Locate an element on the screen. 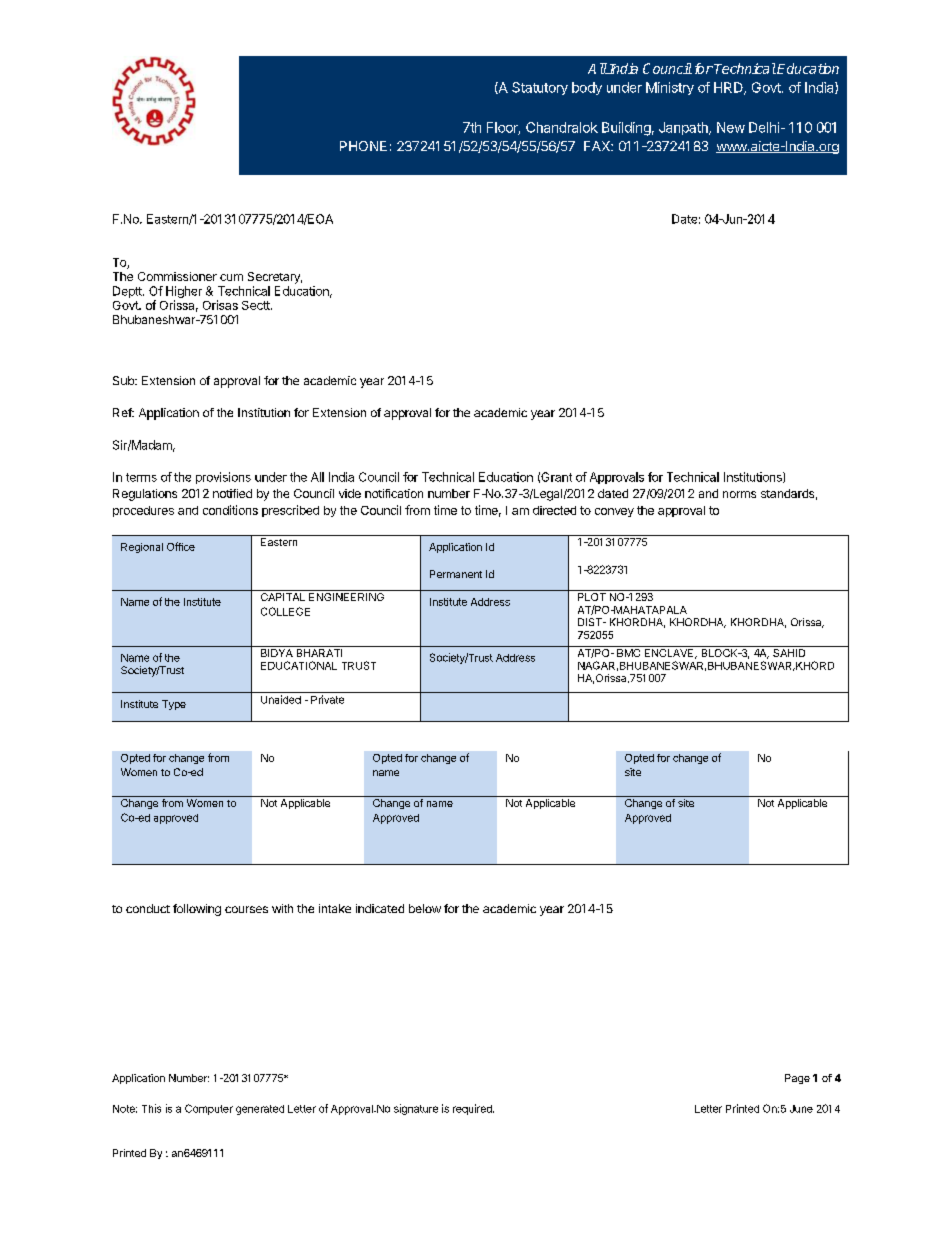  PHONE is located at coordinates (363, 146).
